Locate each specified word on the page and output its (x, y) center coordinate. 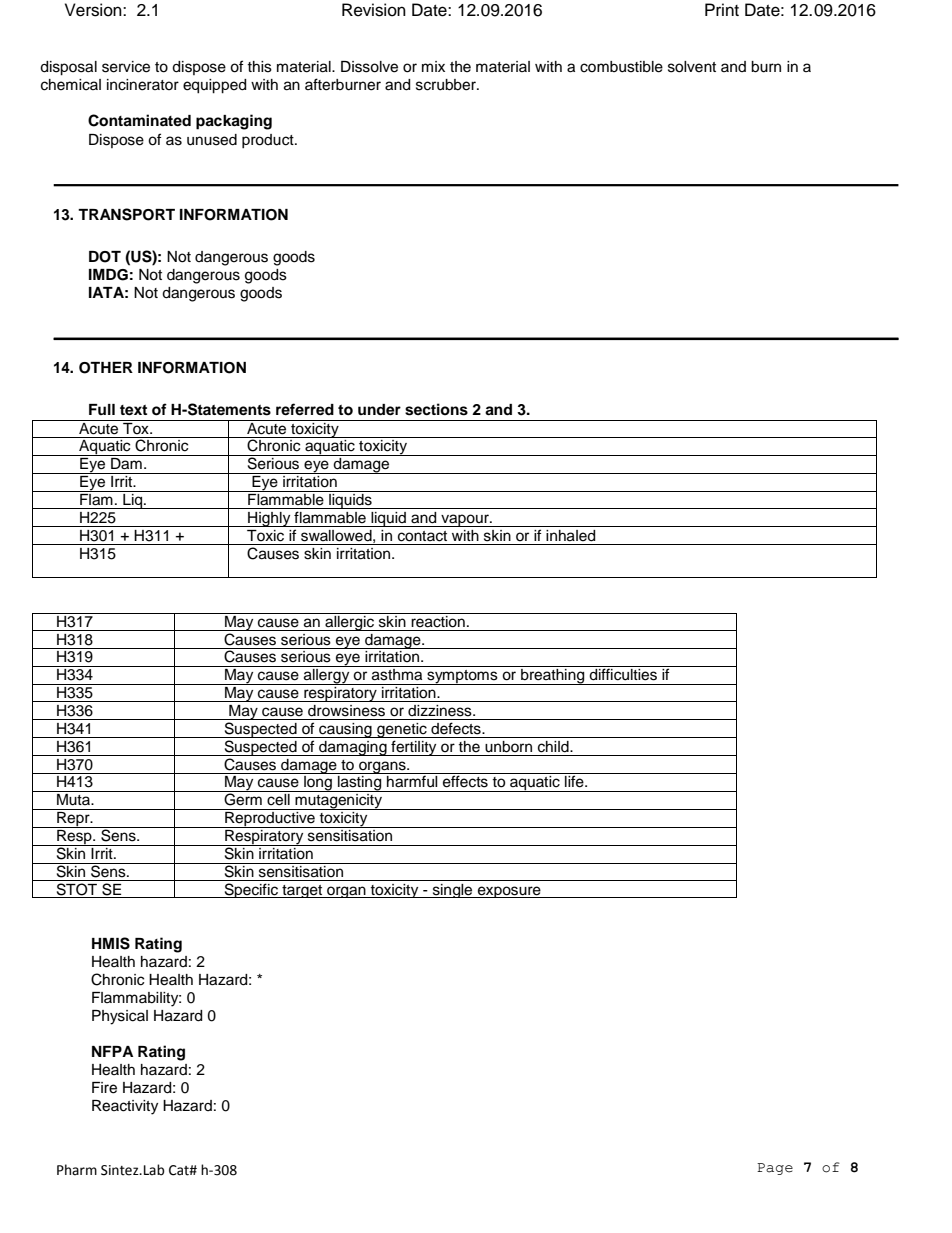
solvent (692, 67)
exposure (509, 892)
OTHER (106, 368)
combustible (621, 67)
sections (436, 409)
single (452, 891)
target (302, 891)
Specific (251, 890)
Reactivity (125, 1107)
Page (775, 1169)
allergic (349, 622)
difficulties (623, 673)
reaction (438, 620)
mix (433, 66)
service (126, 67)
